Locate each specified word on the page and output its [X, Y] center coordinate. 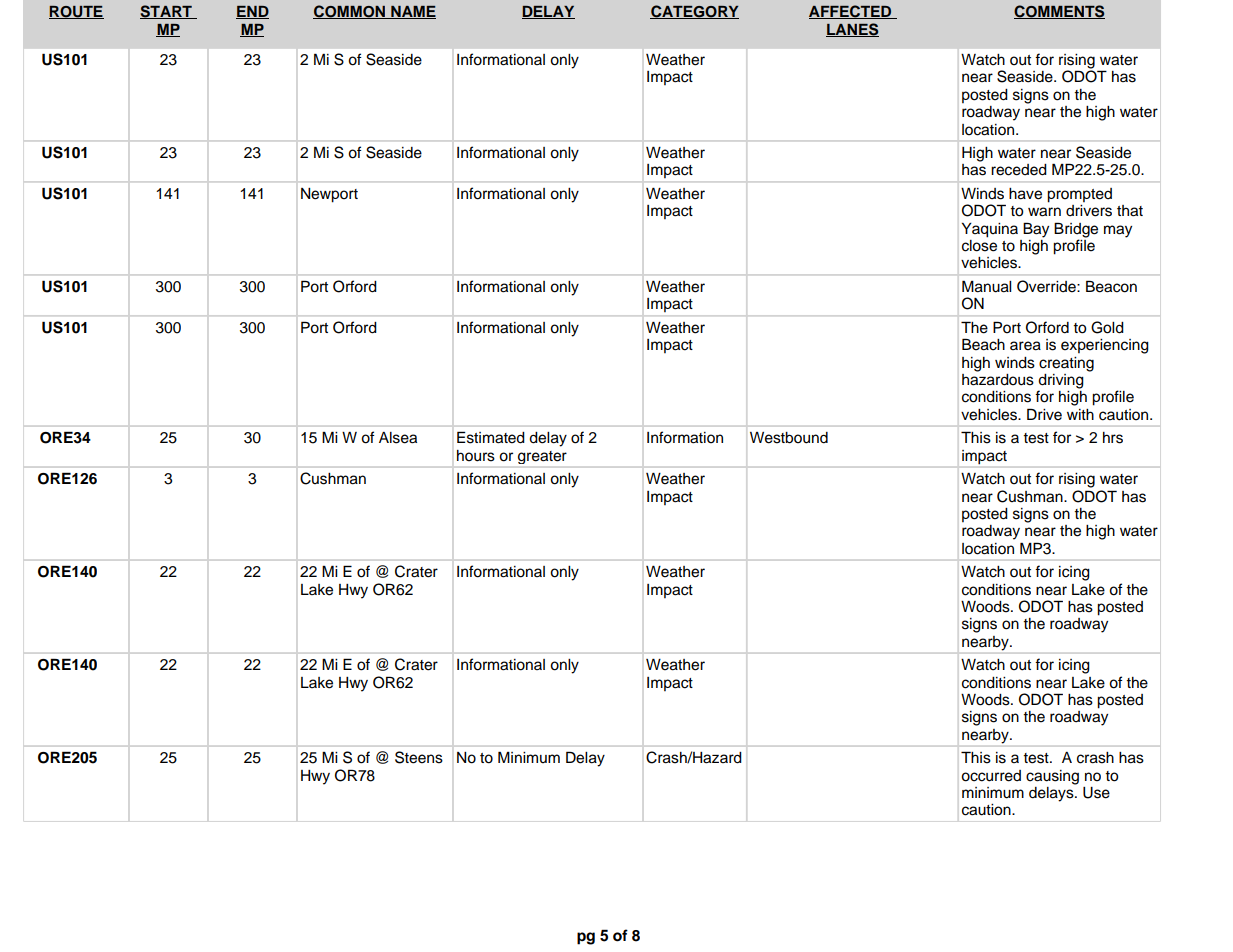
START [167, 12]
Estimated [491, 437]
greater [542, 457]
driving [1061, 382]
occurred [991, 776]
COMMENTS [1059, 12]
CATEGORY [694, 12]
